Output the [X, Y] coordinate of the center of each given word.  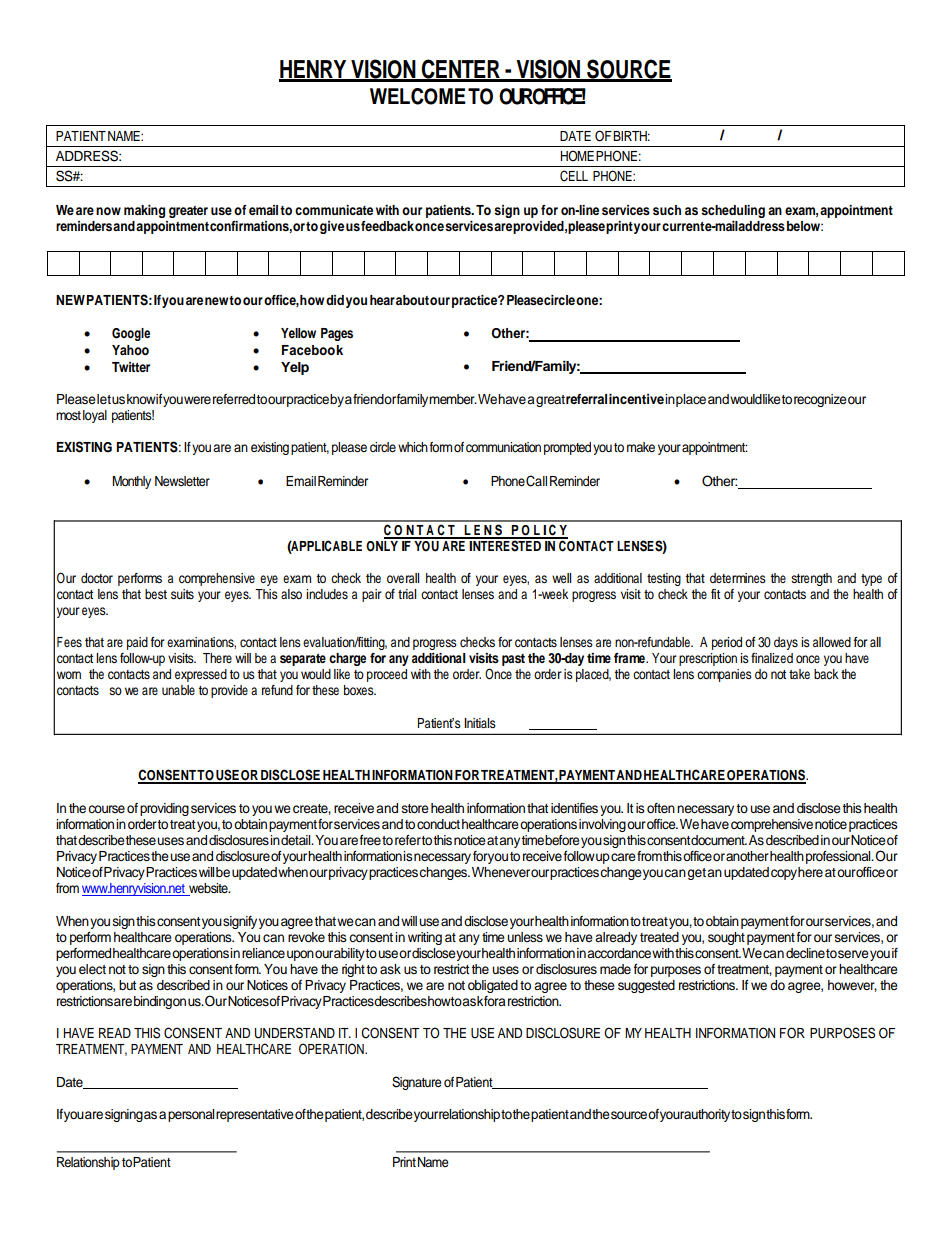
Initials [480, 723]
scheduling [733, 211]
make [641, 447]
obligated [493, 986]
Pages [337, 334]
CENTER [461, 70]
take [799, 674]
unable [178, 690]
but [127, 985]
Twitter [131, 367]
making [144, 211]
